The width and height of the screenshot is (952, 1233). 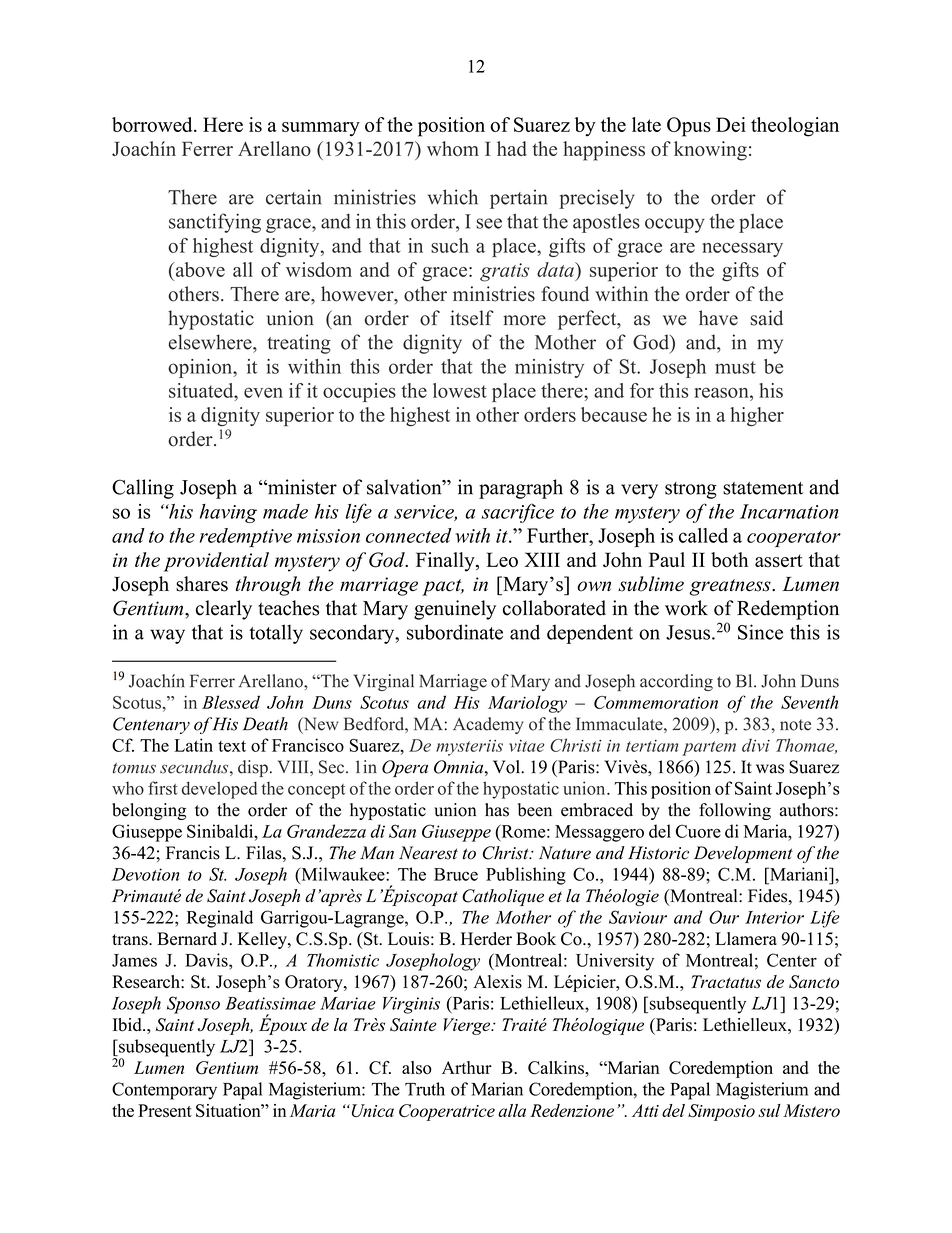 What do you see at coordinates (453, 148) in the screenshot?
I see `whom` at bounding box center [453, 148].
